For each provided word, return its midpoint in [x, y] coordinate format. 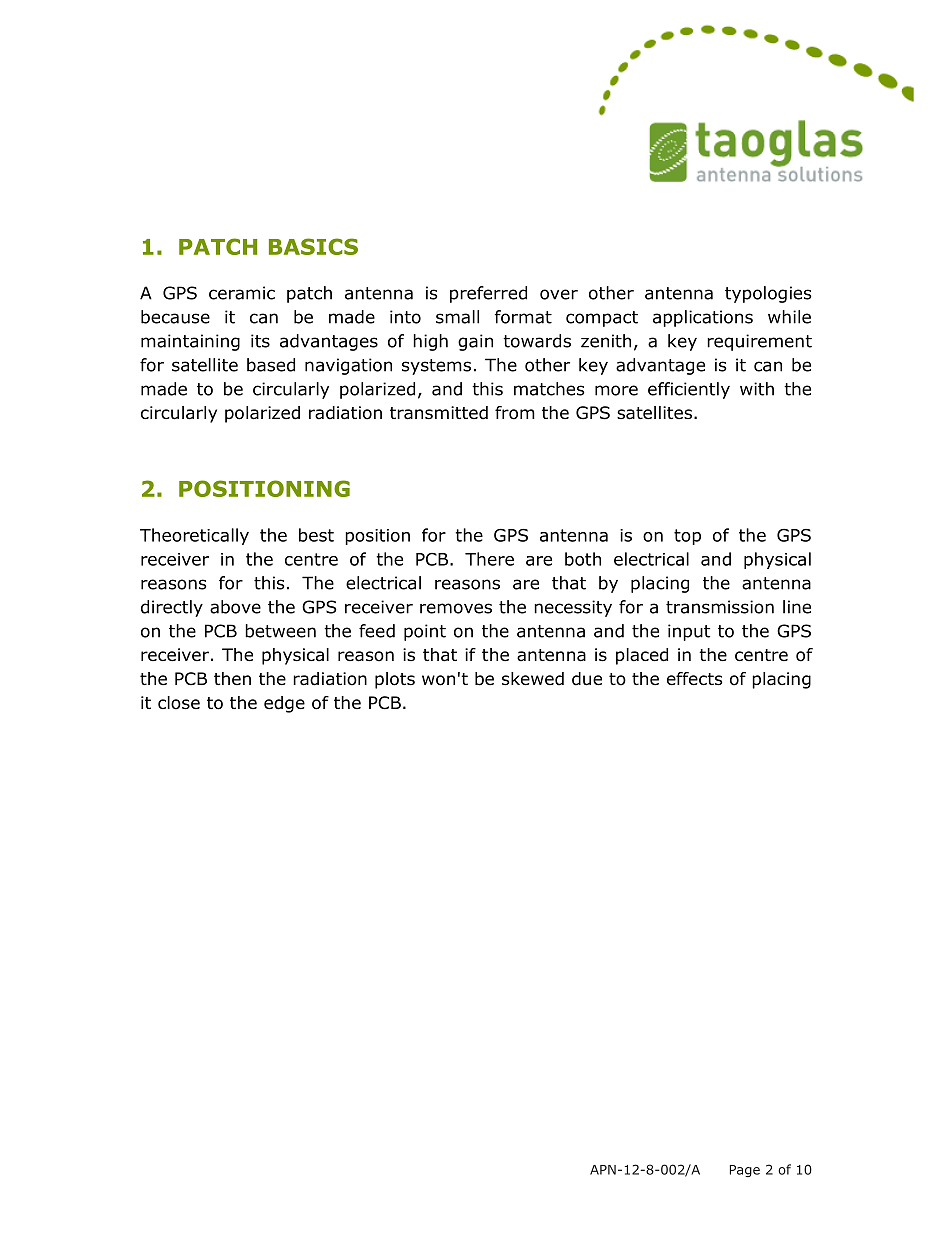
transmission [720, 607]
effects [695, 679]
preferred [488, 294]
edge [284, 704]
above [235, 607]
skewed [533, 679]
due [587, 679]
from [515, 413]
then [232, 678]
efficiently [689, 390]
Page [745, 1171]
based [271, 365]
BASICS [313, 246]
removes [456, 608]
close [179, 703]
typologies [768, 294]
